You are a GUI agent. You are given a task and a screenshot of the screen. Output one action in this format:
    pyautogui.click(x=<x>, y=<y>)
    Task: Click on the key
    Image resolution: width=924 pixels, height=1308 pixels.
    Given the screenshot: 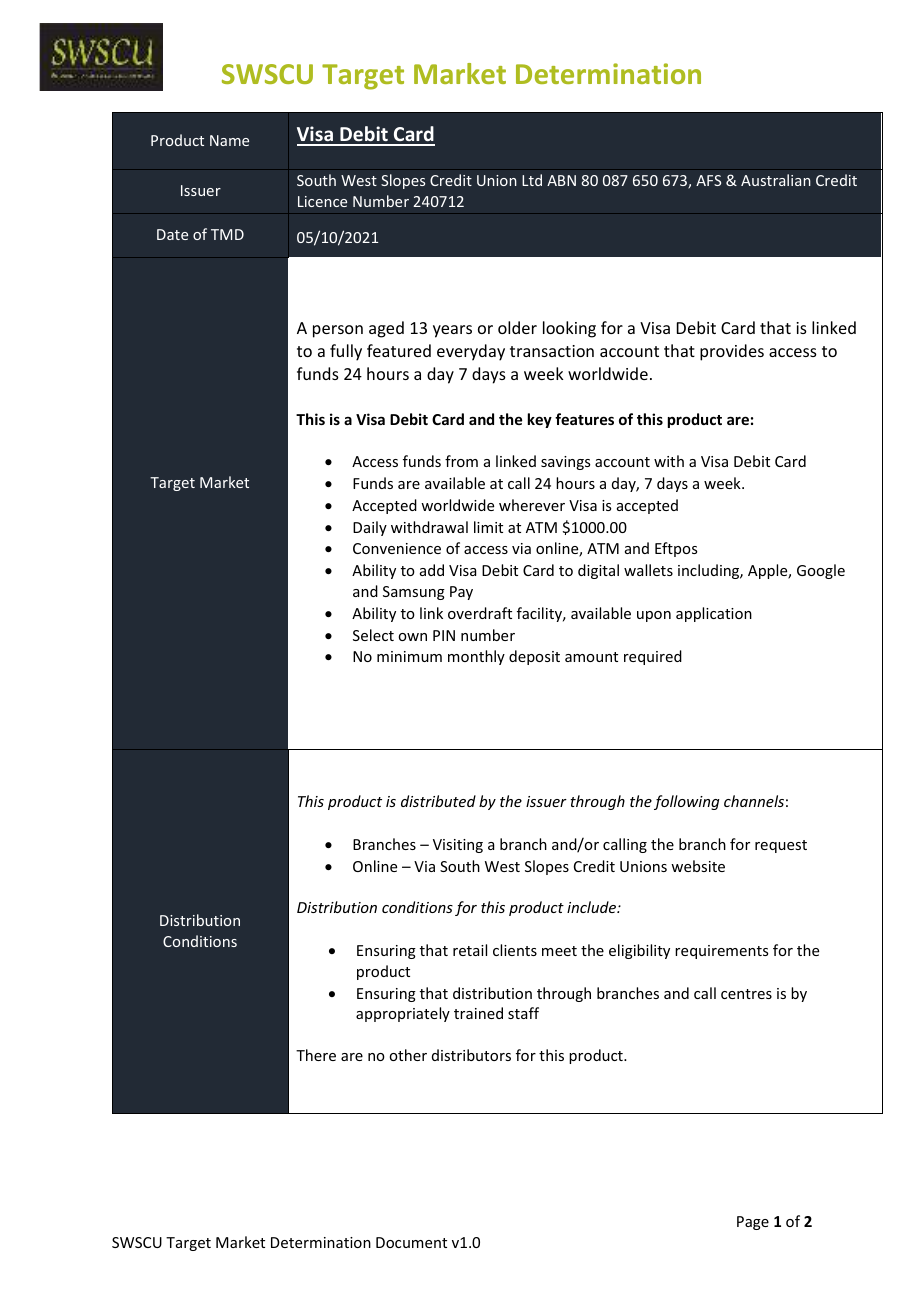 What is the action you would take?
    pyautogui.click(x=540, y=420)
